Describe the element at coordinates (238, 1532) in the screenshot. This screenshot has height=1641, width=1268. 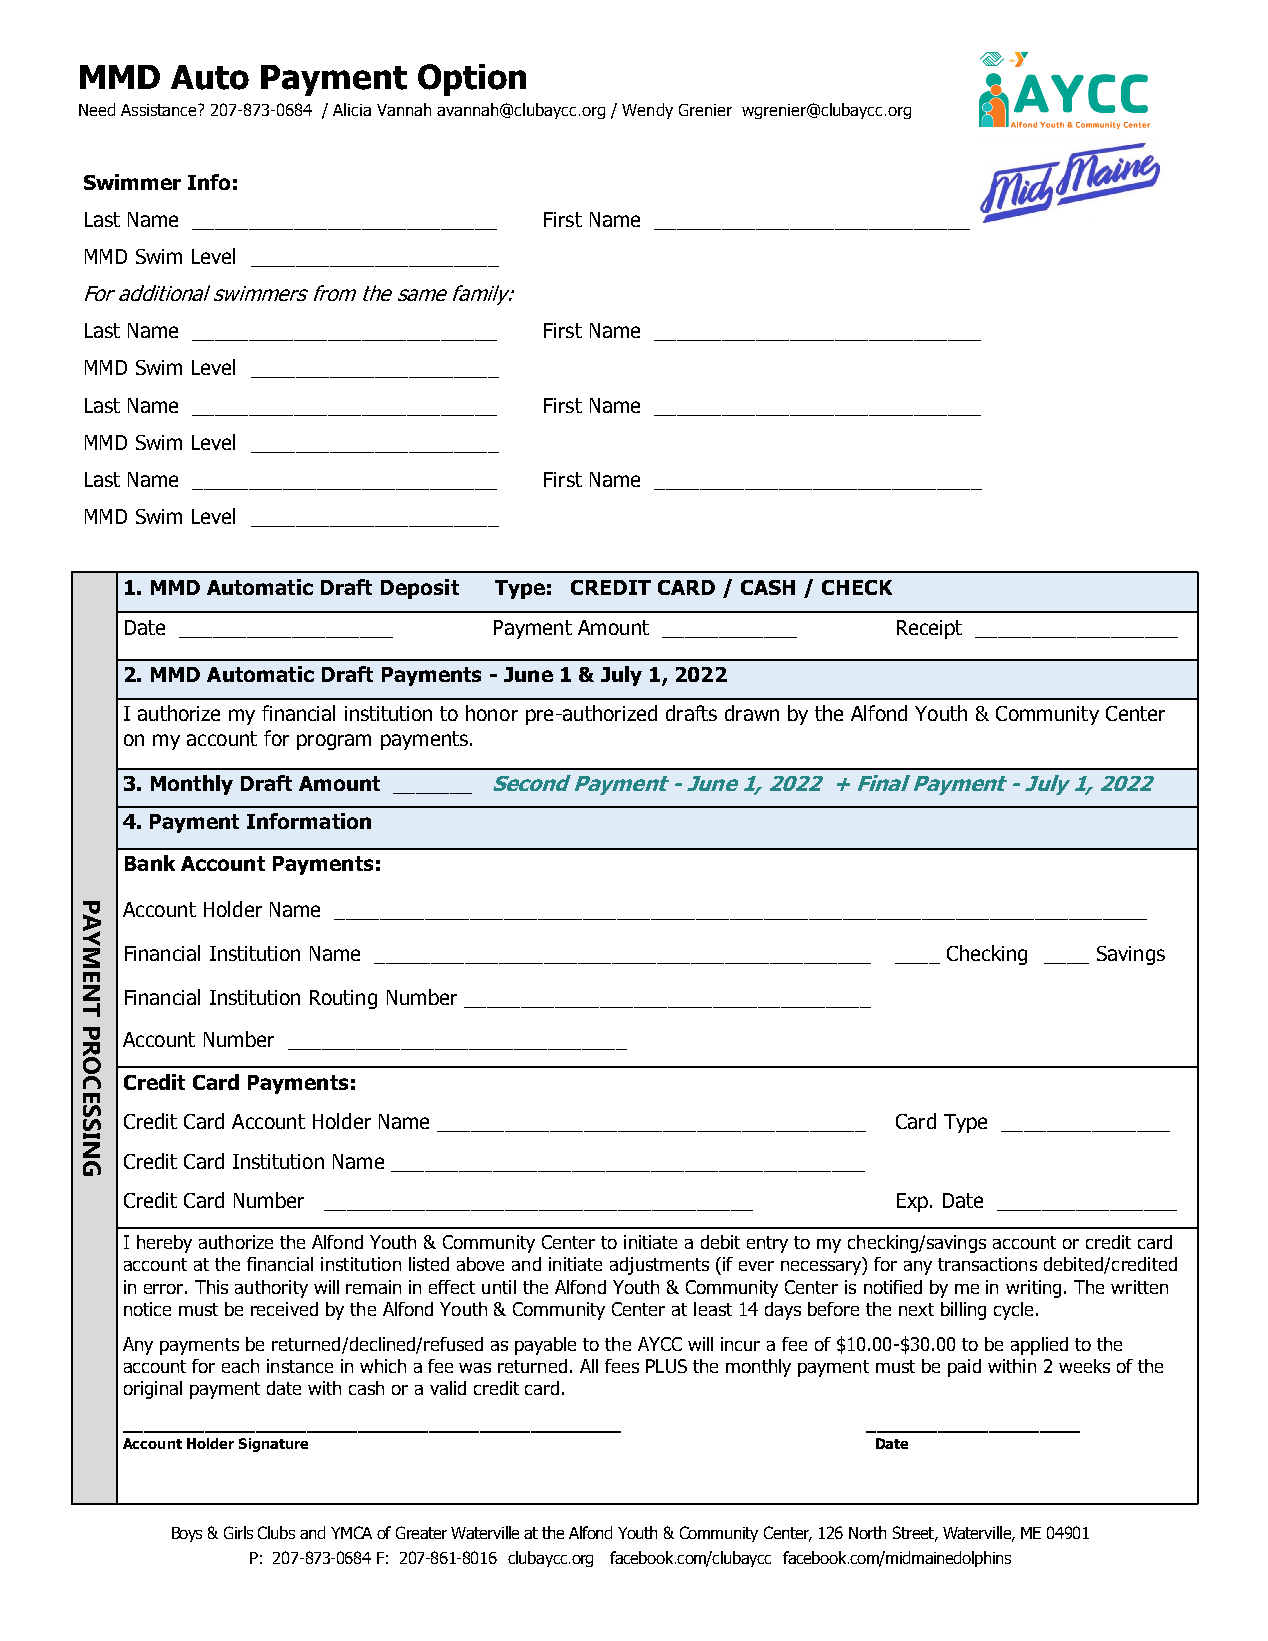
I see `Girls` at that location.
